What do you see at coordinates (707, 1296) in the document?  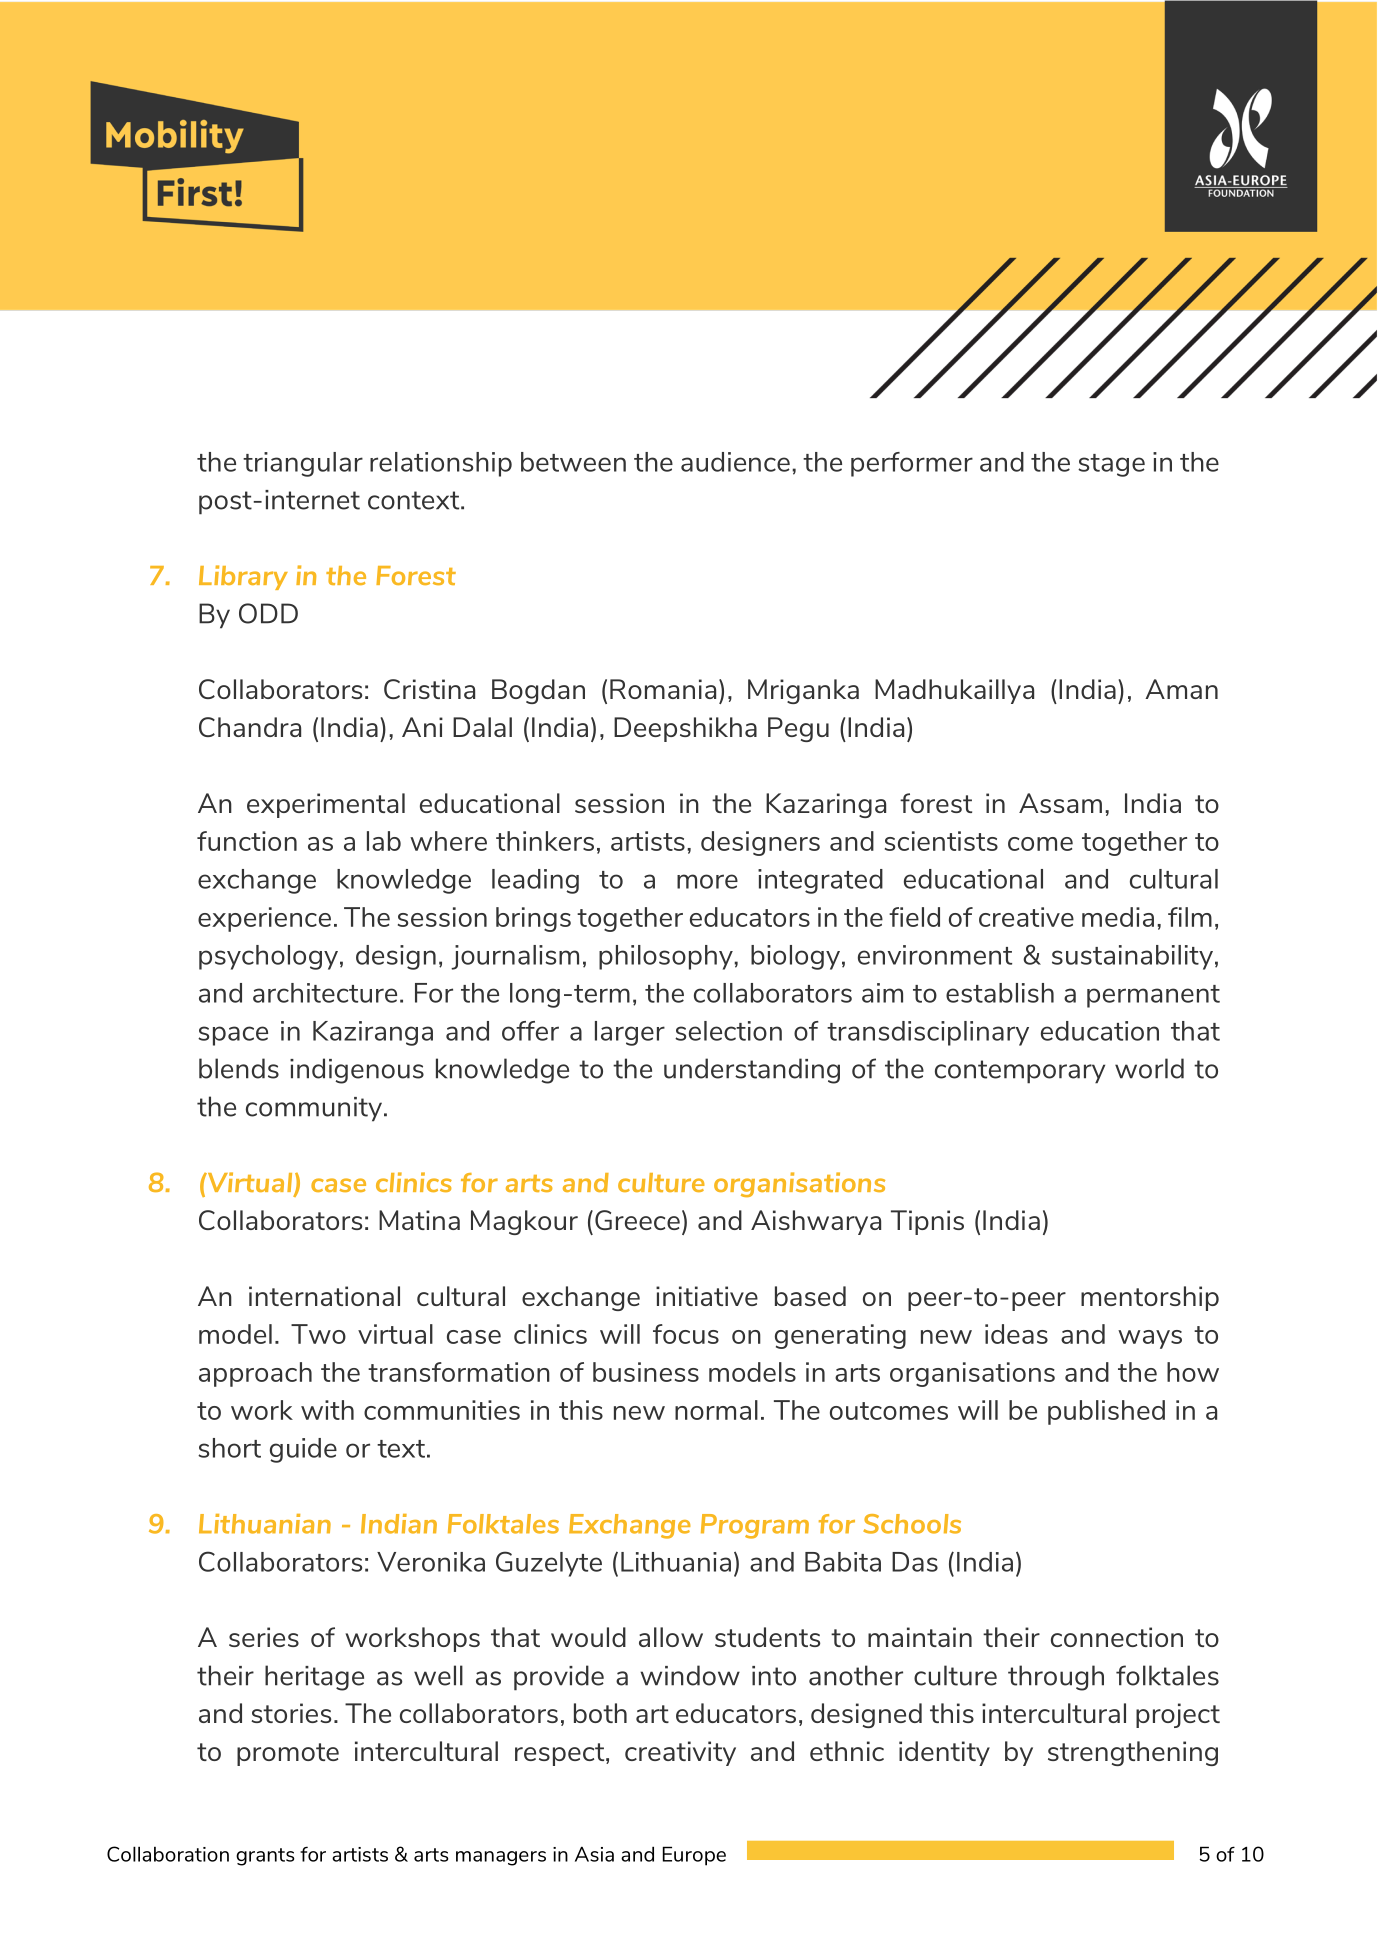 I see `initiative` at bounding box center [707, 1296].
